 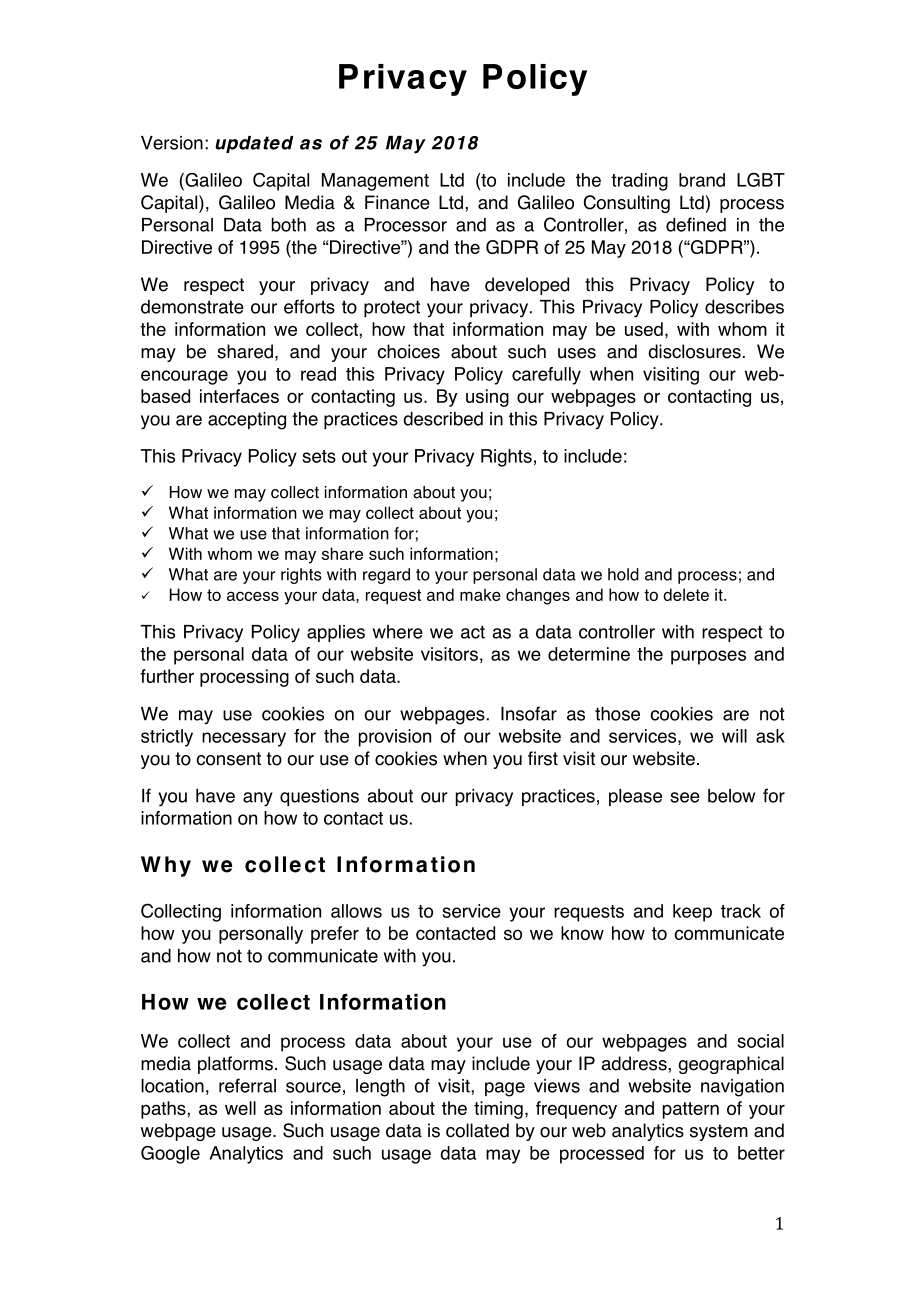 I want to click on described, so click(x=443, y=419).
